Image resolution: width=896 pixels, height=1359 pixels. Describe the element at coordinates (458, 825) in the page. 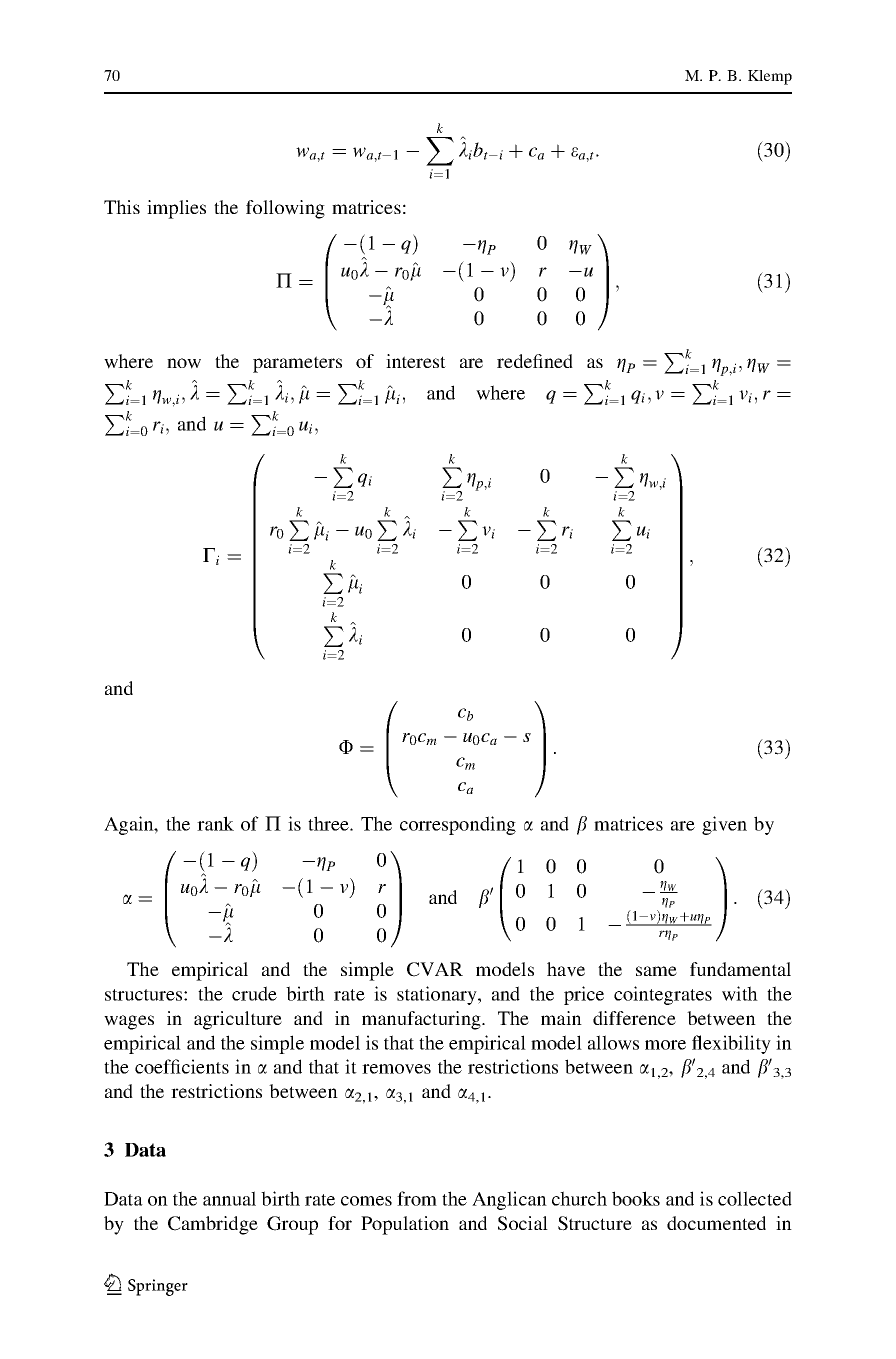

I see `corresponding` at that location.
